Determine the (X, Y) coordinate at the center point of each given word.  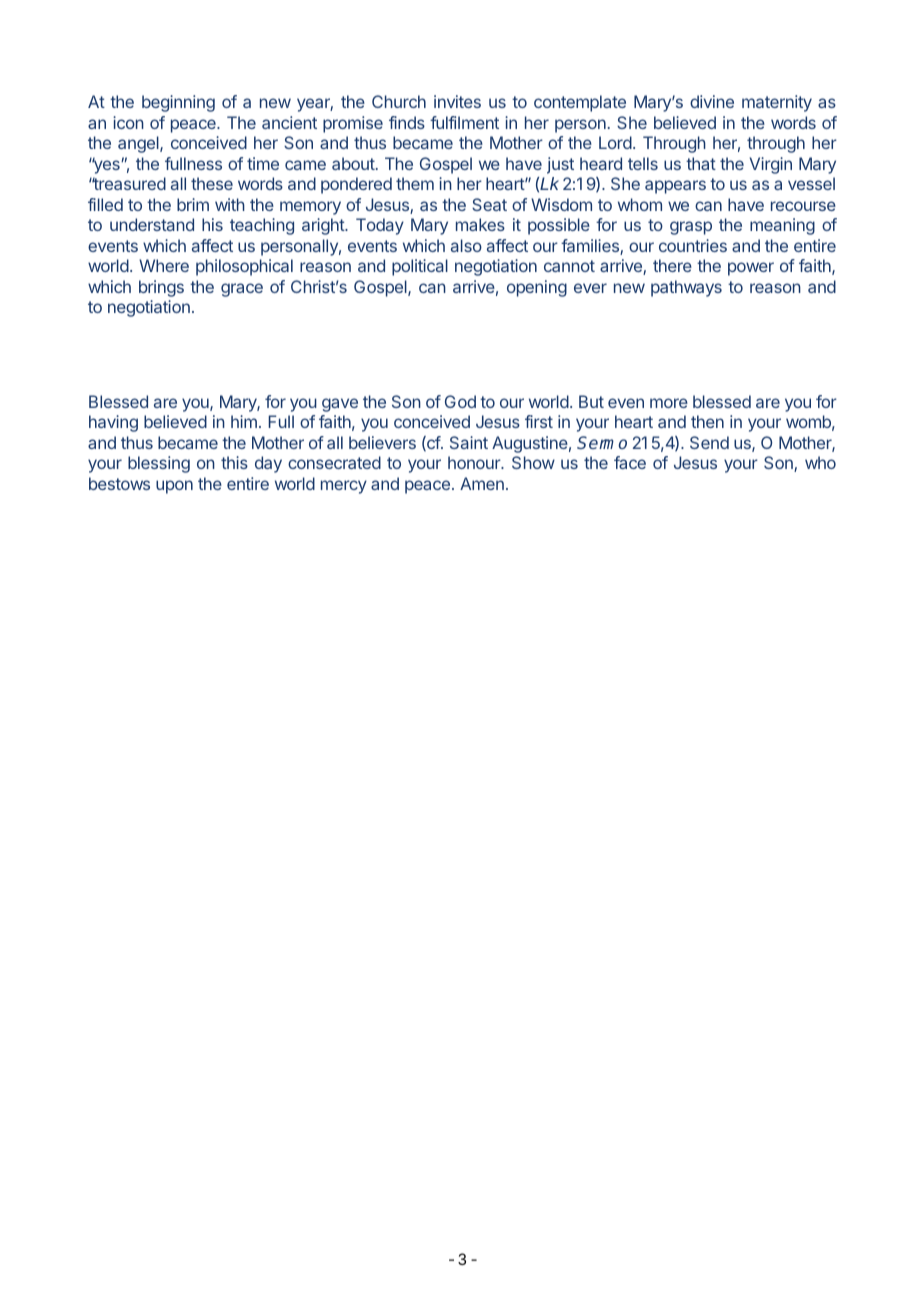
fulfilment (464, 122)
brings (161, 288)
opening (537, 288)
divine (712, 101)
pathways (686, 288)
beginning (178, 103)
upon (174, 487)
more (669, 403)
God (460, 401)
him (244, 421)
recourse (803, 206)
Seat (489, 204)
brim (193, 204)
